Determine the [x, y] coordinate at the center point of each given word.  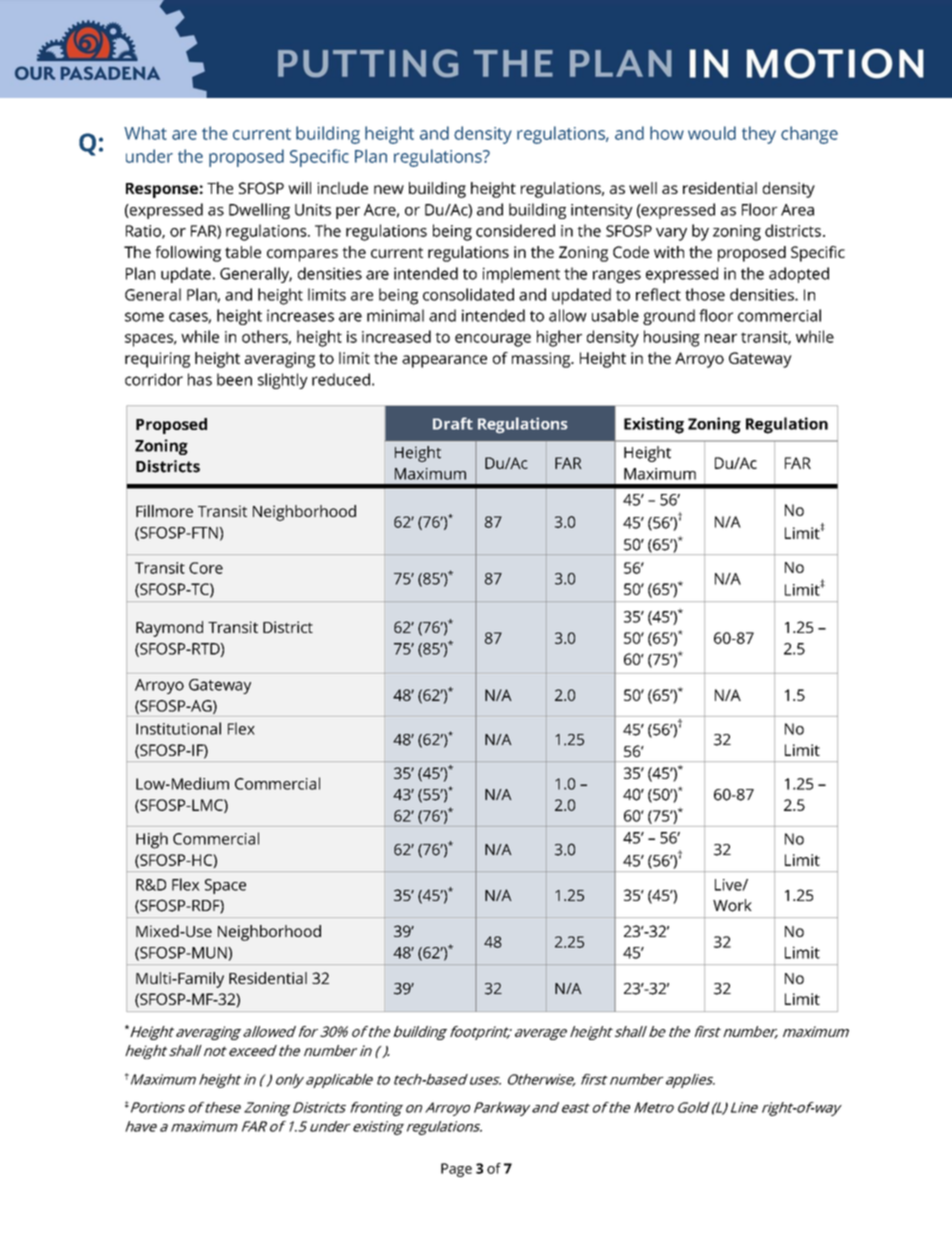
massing [542, 360]
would [712, 133]
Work [732, 905]
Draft [453, 423]
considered [515, 230]
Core [206, 568]
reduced [341, 379]
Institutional [178, 728]
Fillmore [164, 511]
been [234, 379]
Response [162, 190]
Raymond [169, 629]
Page [456, 1170]
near [721, 338]
